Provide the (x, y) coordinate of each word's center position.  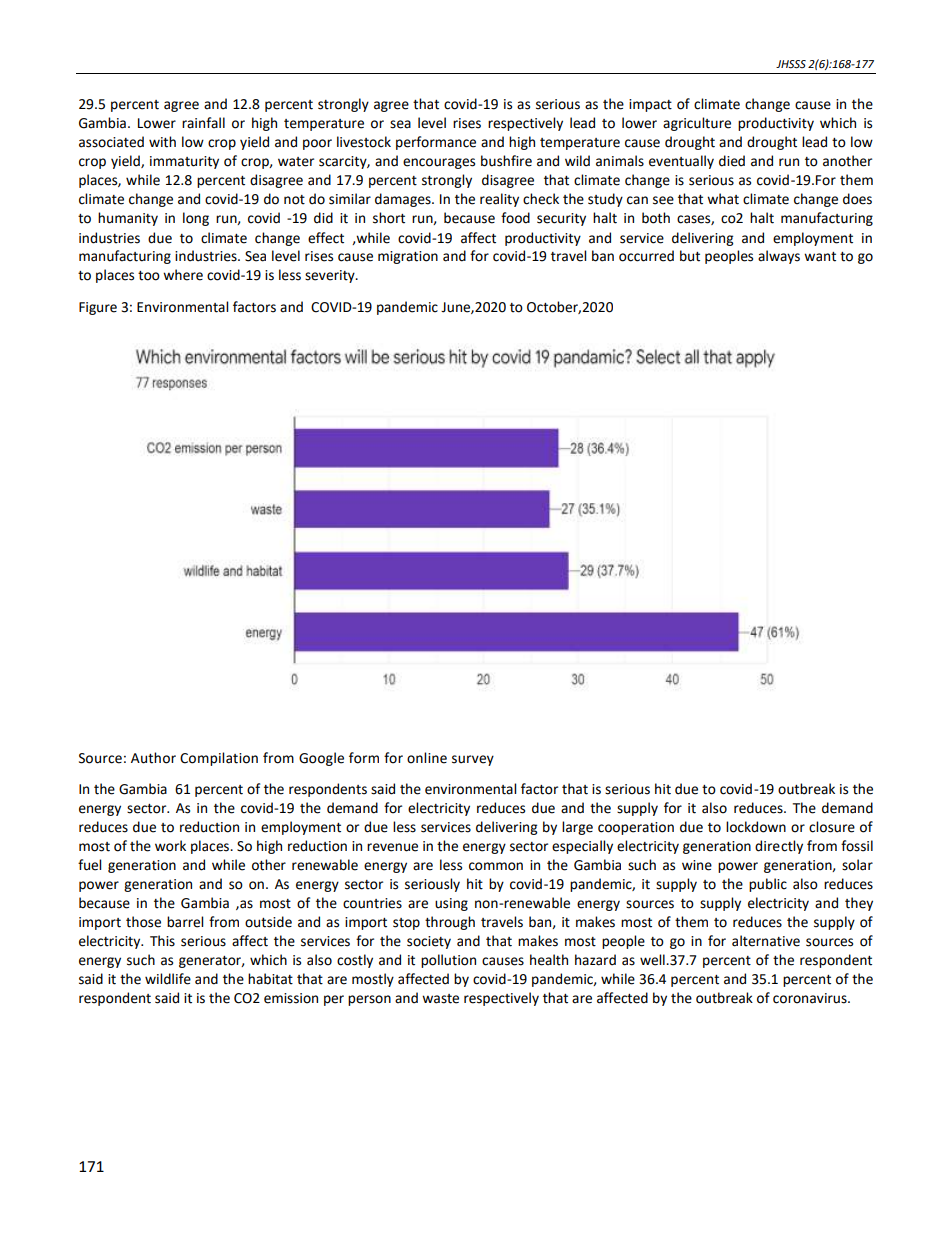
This (162, 941)
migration (408, 257)
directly (779, 847)
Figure (98, 308)
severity (331, 276)
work (170, 846)
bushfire (506, 161)
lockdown (756, 827)
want (820, 257)
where (183, 275)
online (427, 758)
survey (473, 760)
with (162, 142)
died (732, 161)
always (779, 257)
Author (153, 758)
